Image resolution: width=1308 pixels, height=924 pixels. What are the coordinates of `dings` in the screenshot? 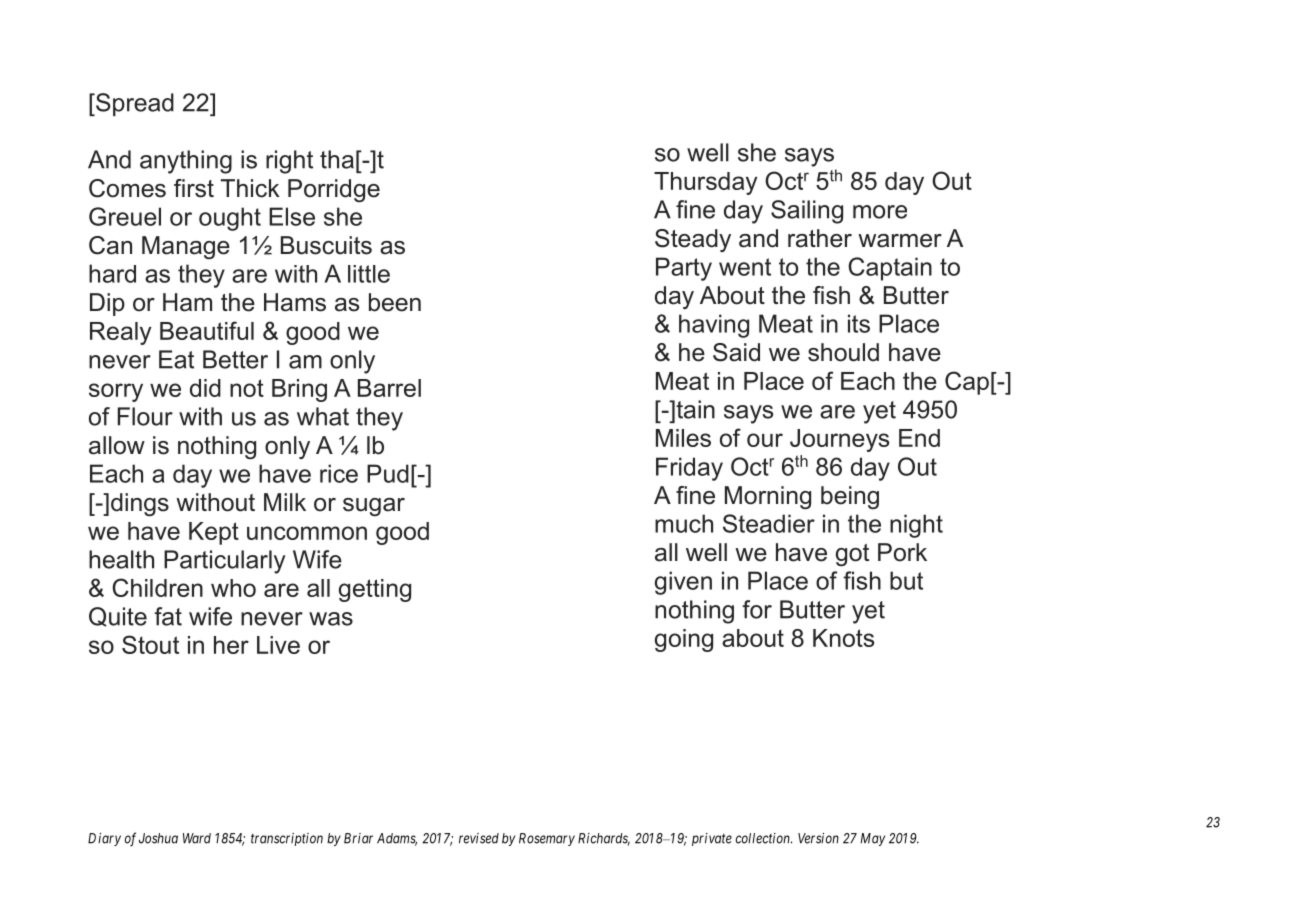 It's located at (140, 504).
